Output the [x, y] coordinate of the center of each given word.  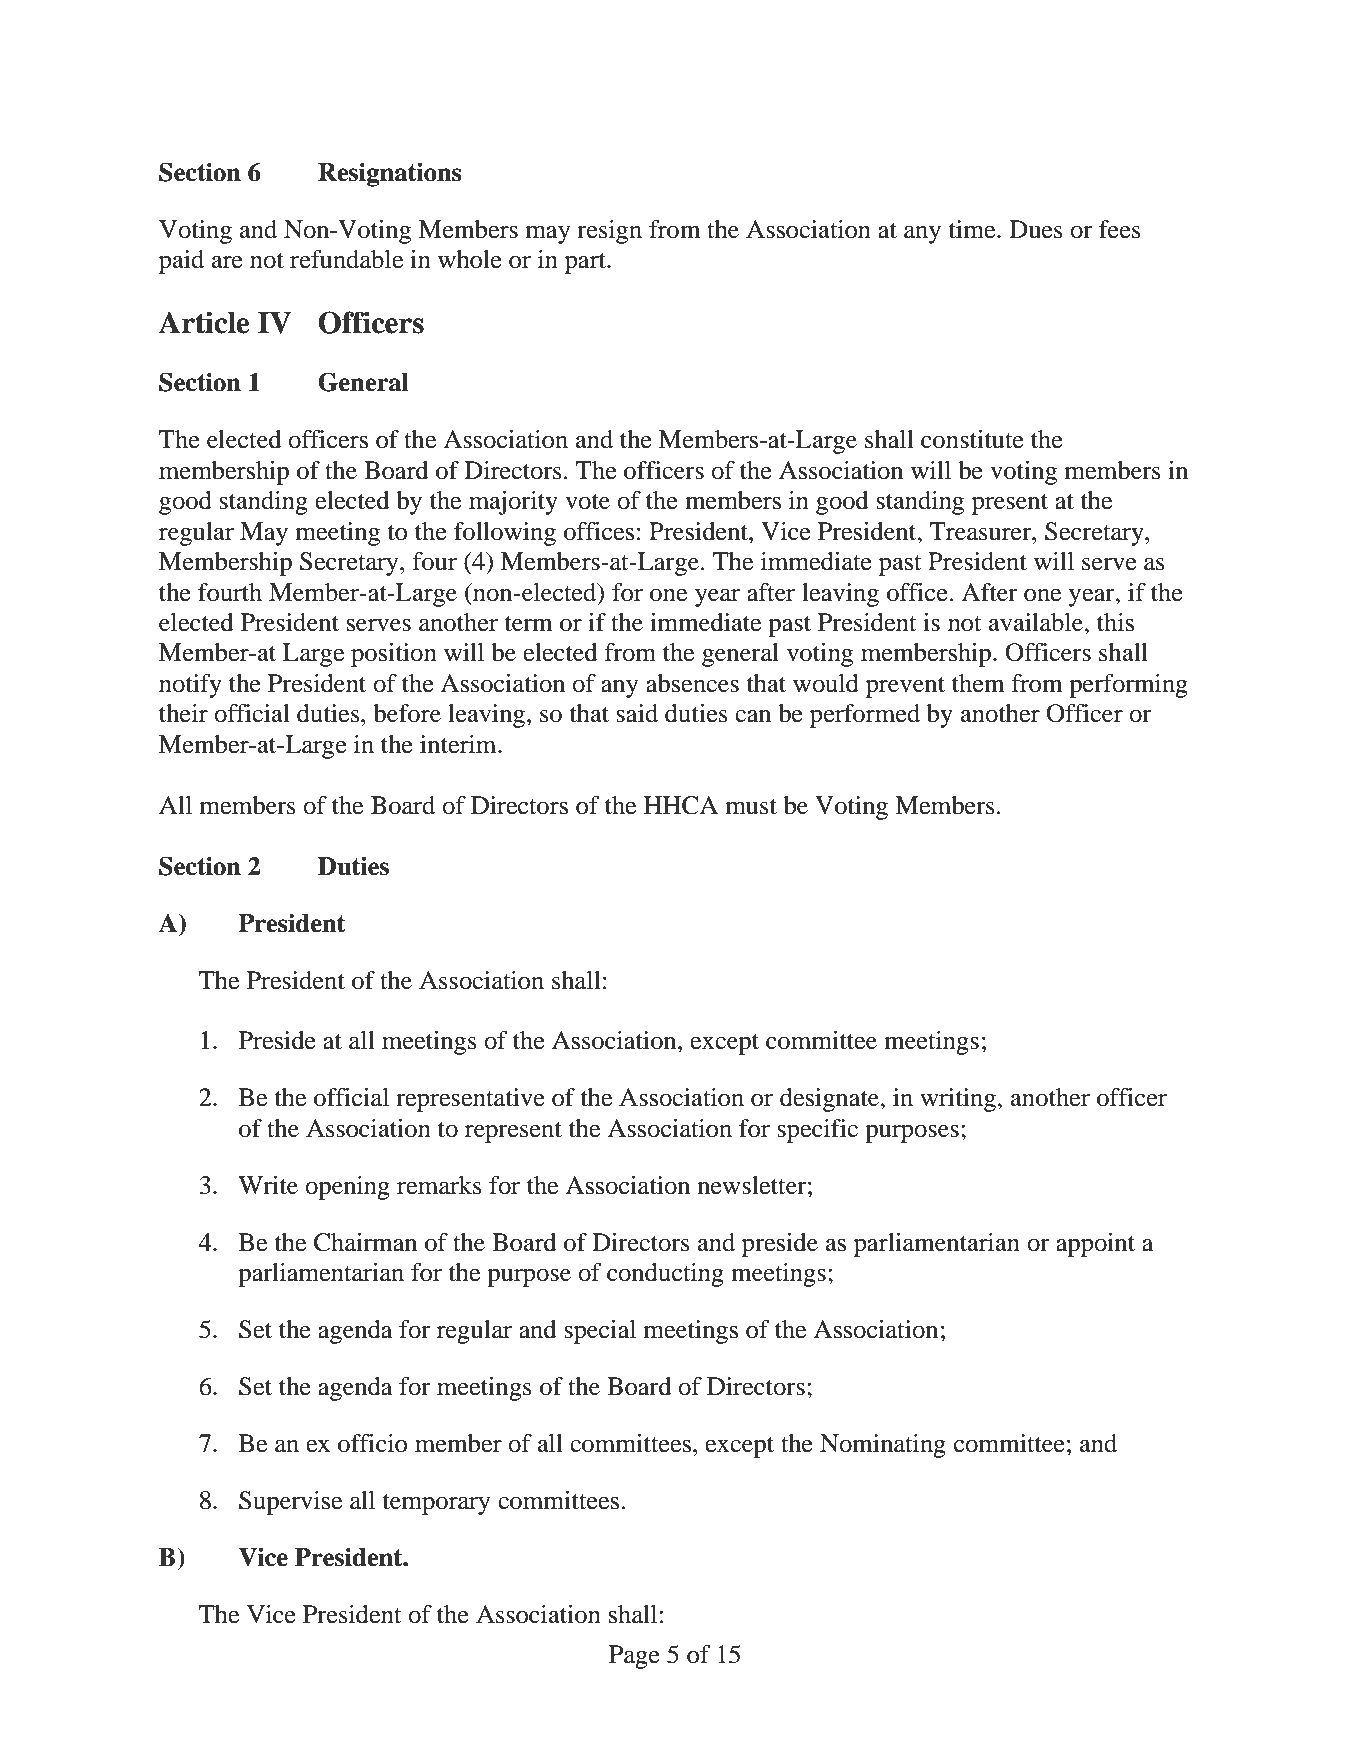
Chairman [365, 1242]
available [1037, 622]
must [751, 807]
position [394, 655]
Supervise [290, 1503]
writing [959, 1100]
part [586, 263]
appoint [1095, 1245]
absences [692, 683]
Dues [1036, 229]
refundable [346, 259]
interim [459, 744]
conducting [665, 1275]
